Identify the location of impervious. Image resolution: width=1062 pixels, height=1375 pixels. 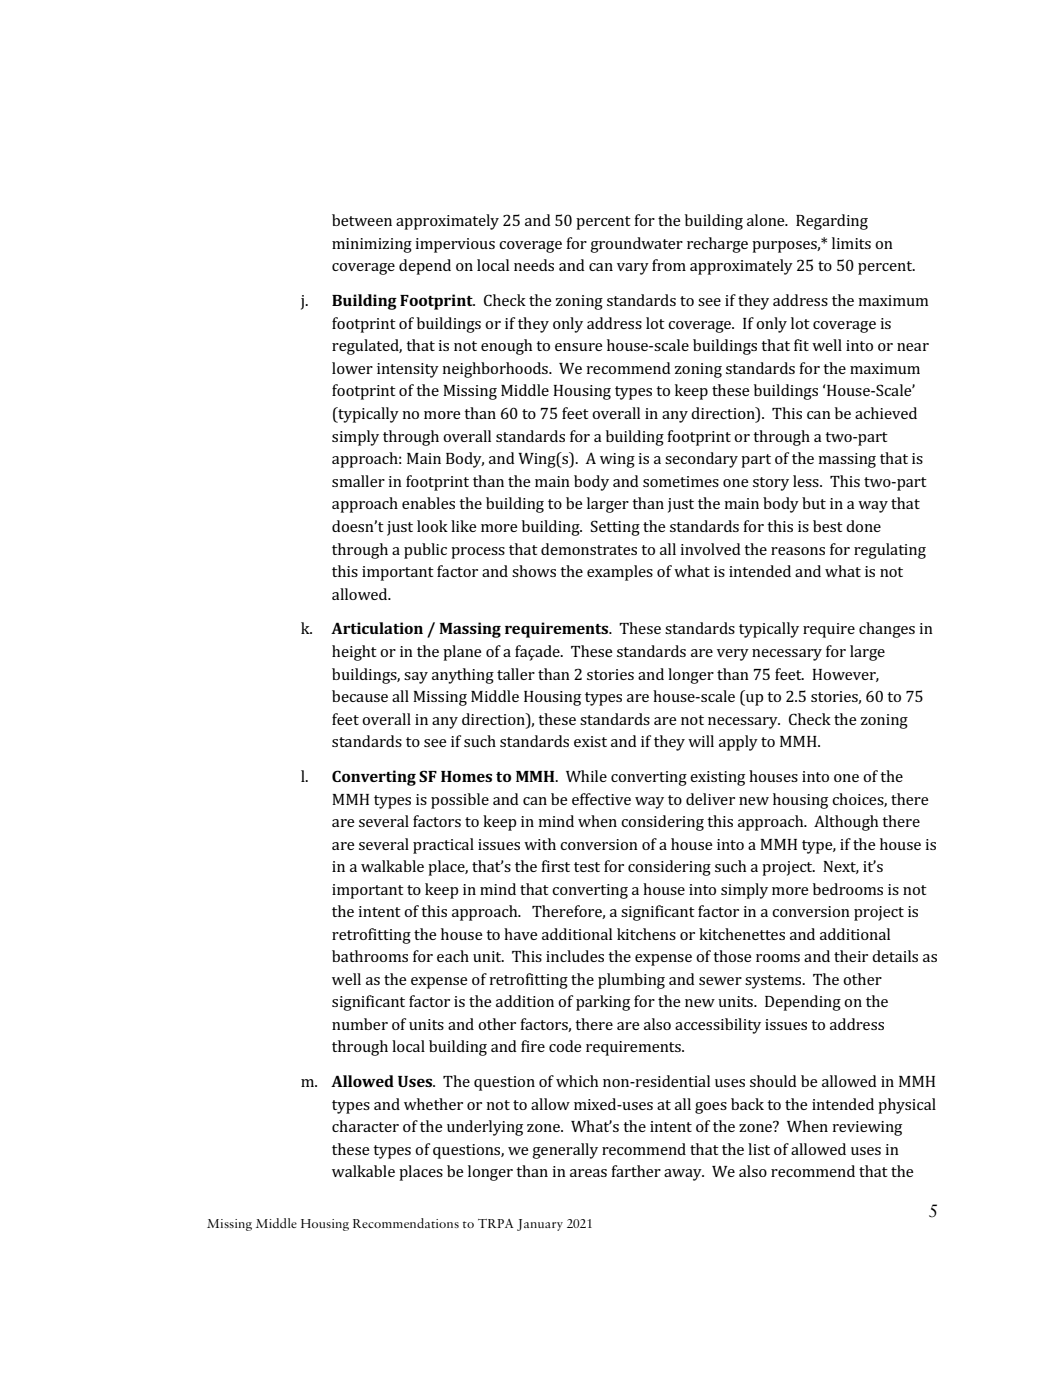
(455, 245).
